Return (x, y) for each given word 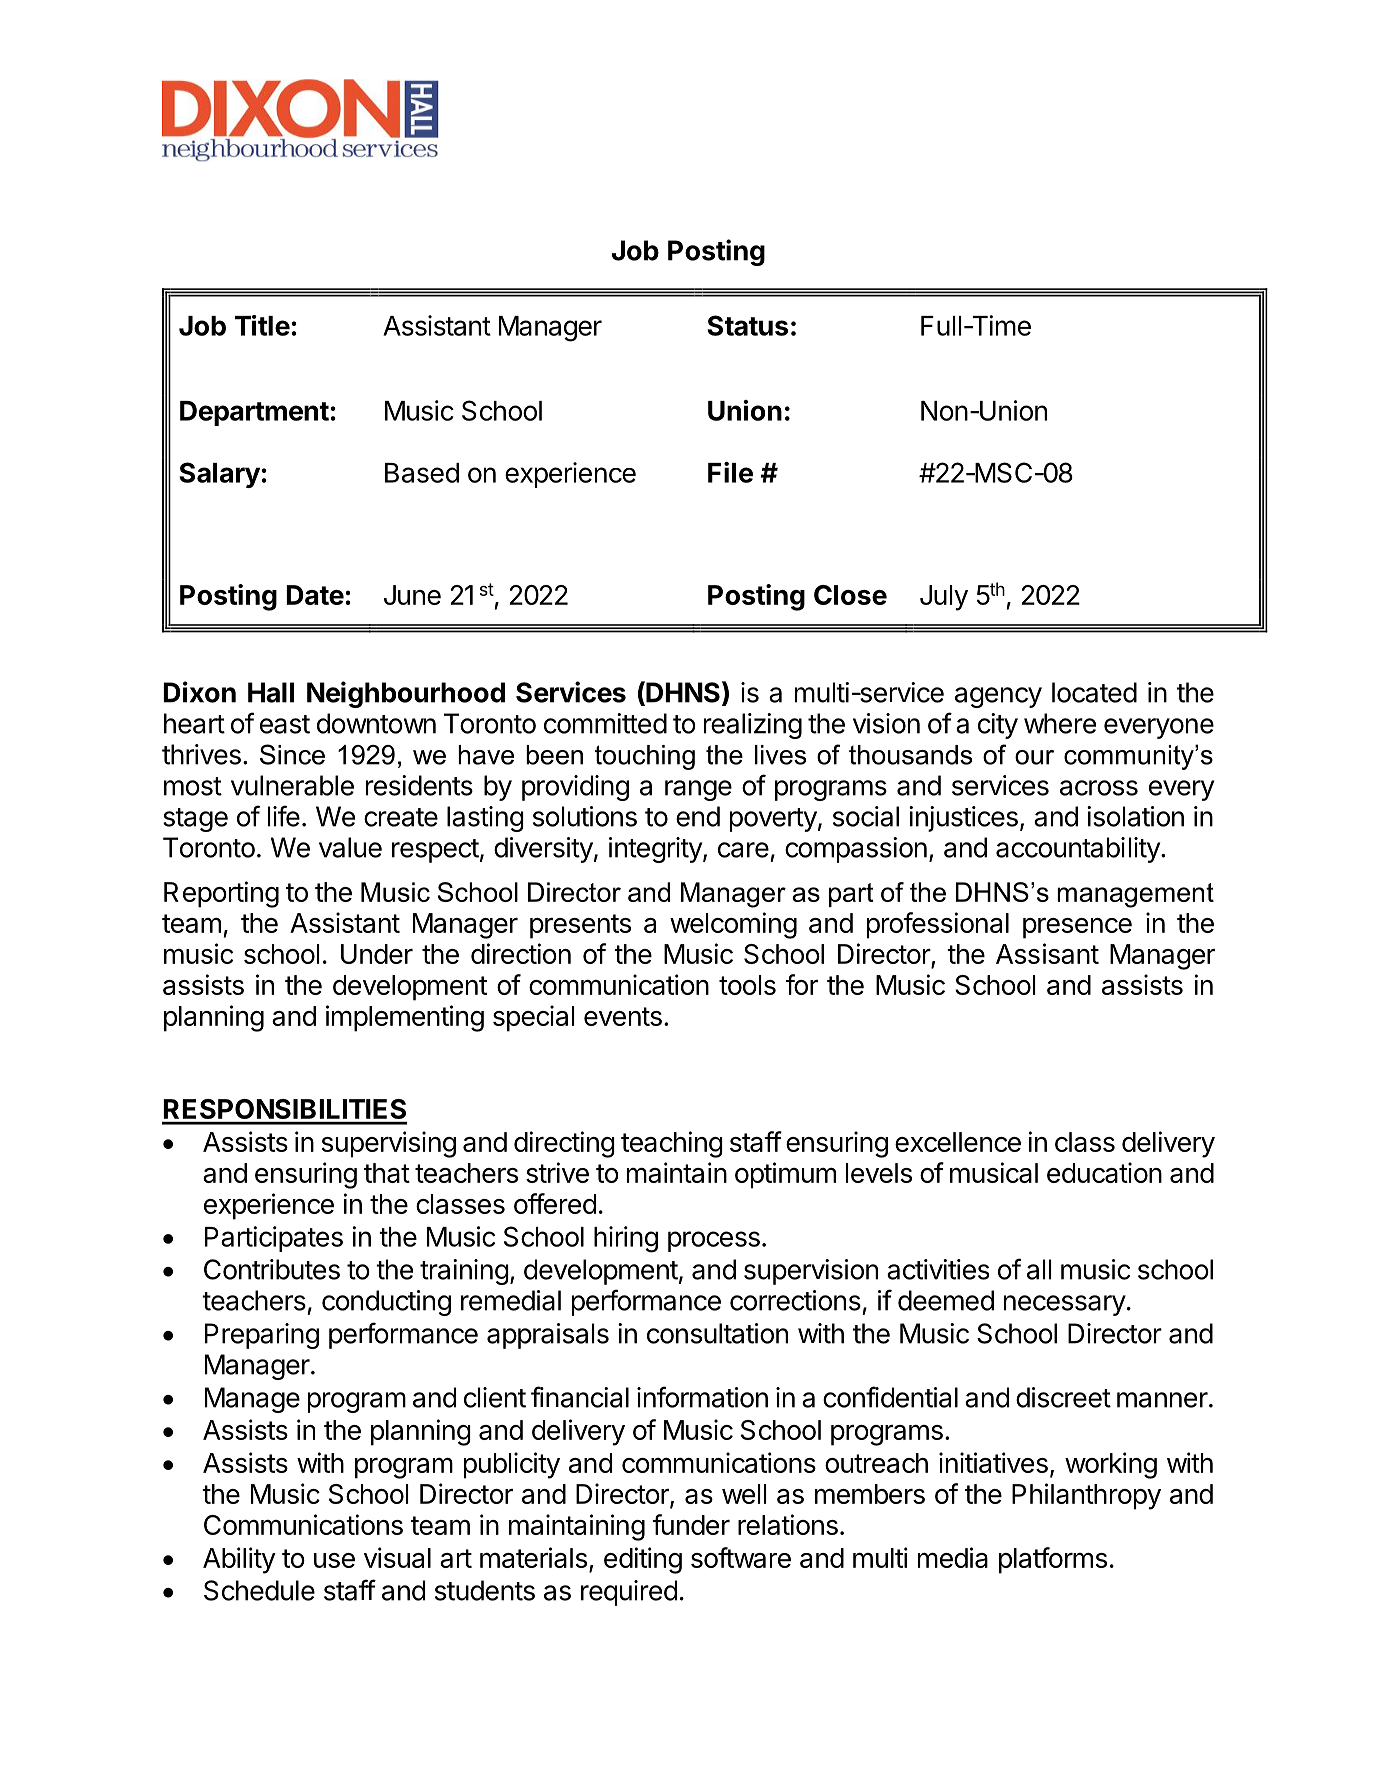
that (387, 1173)
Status (747, 325)
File (730, 472)
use (334, 1560)
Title (262, 325)
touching (645, 757)
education (1104, 1172)
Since (292, 754)
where (1060, 723)
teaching (672, 1144)
